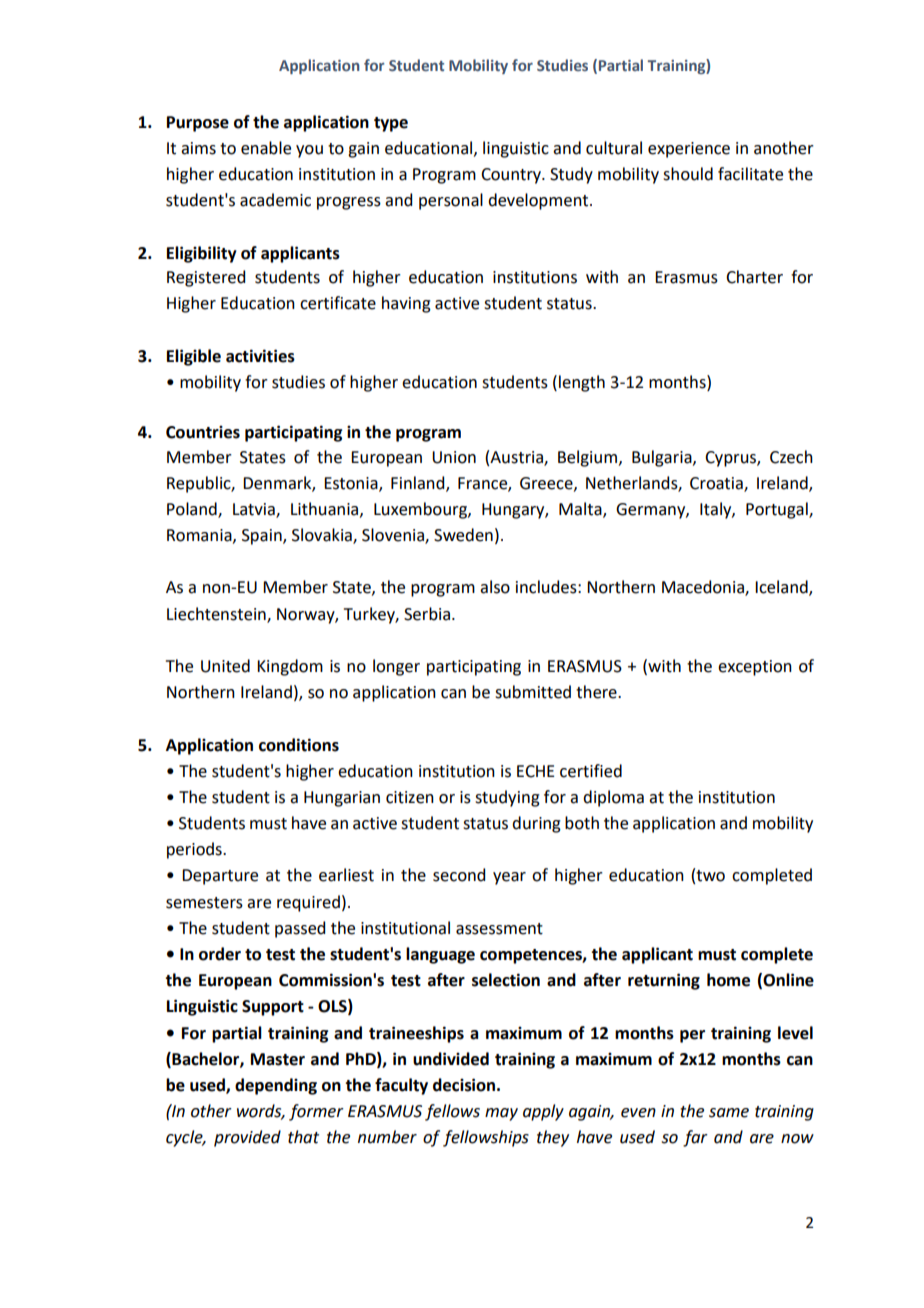 The image size is (924, 1308). What do you see at coordinates (463, 535) in the page?
I see `Sweden` at bounding box center [463, 535].
